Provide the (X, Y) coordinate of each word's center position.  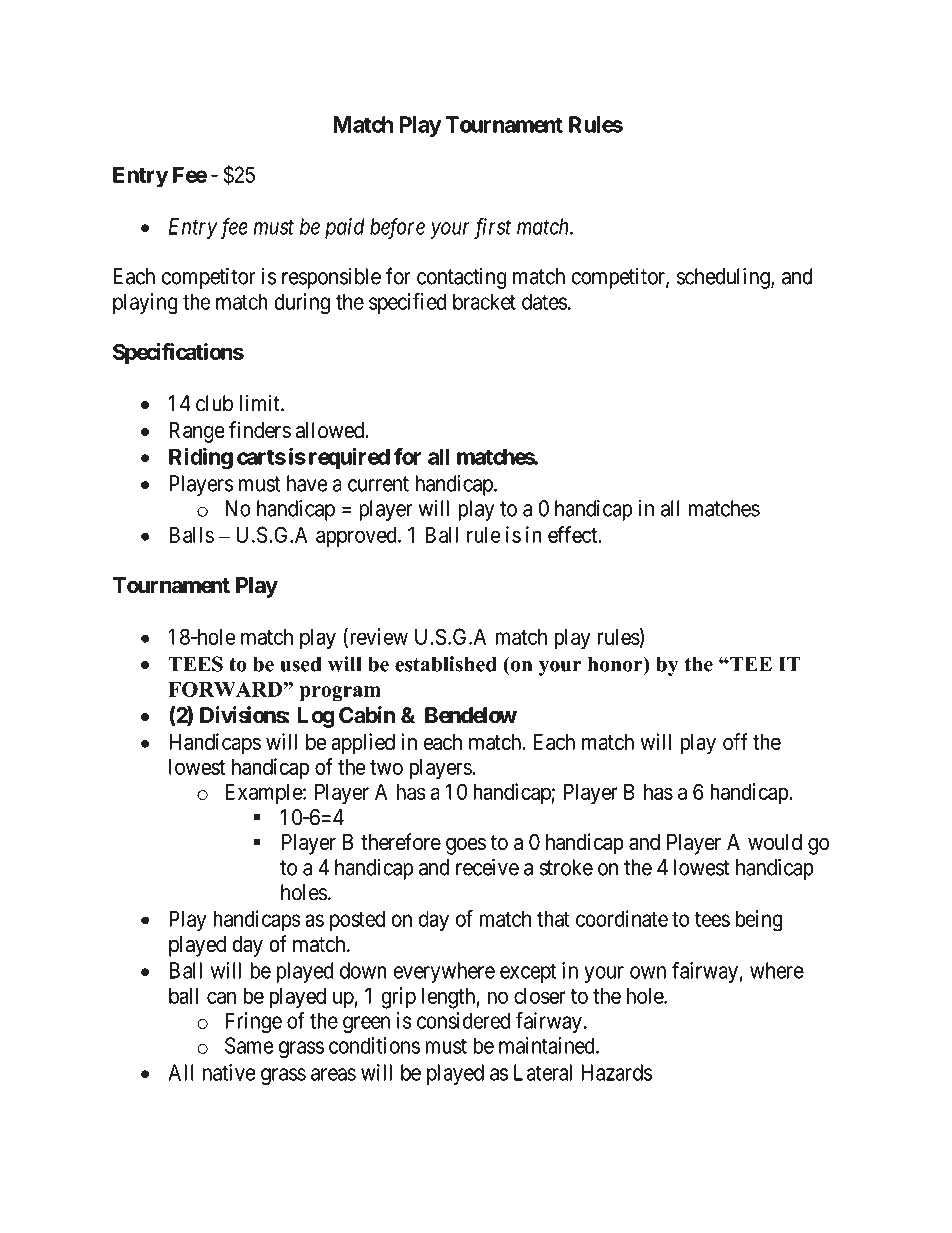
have (307, 483)
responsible (331, 278)
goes (466, 846)
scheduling (724, 278)
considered (463, 1020)
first (492, 228)
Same (249, 1045)
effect (574, 534)
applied (363, 744)
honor (616, 665)
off (735, 741)
